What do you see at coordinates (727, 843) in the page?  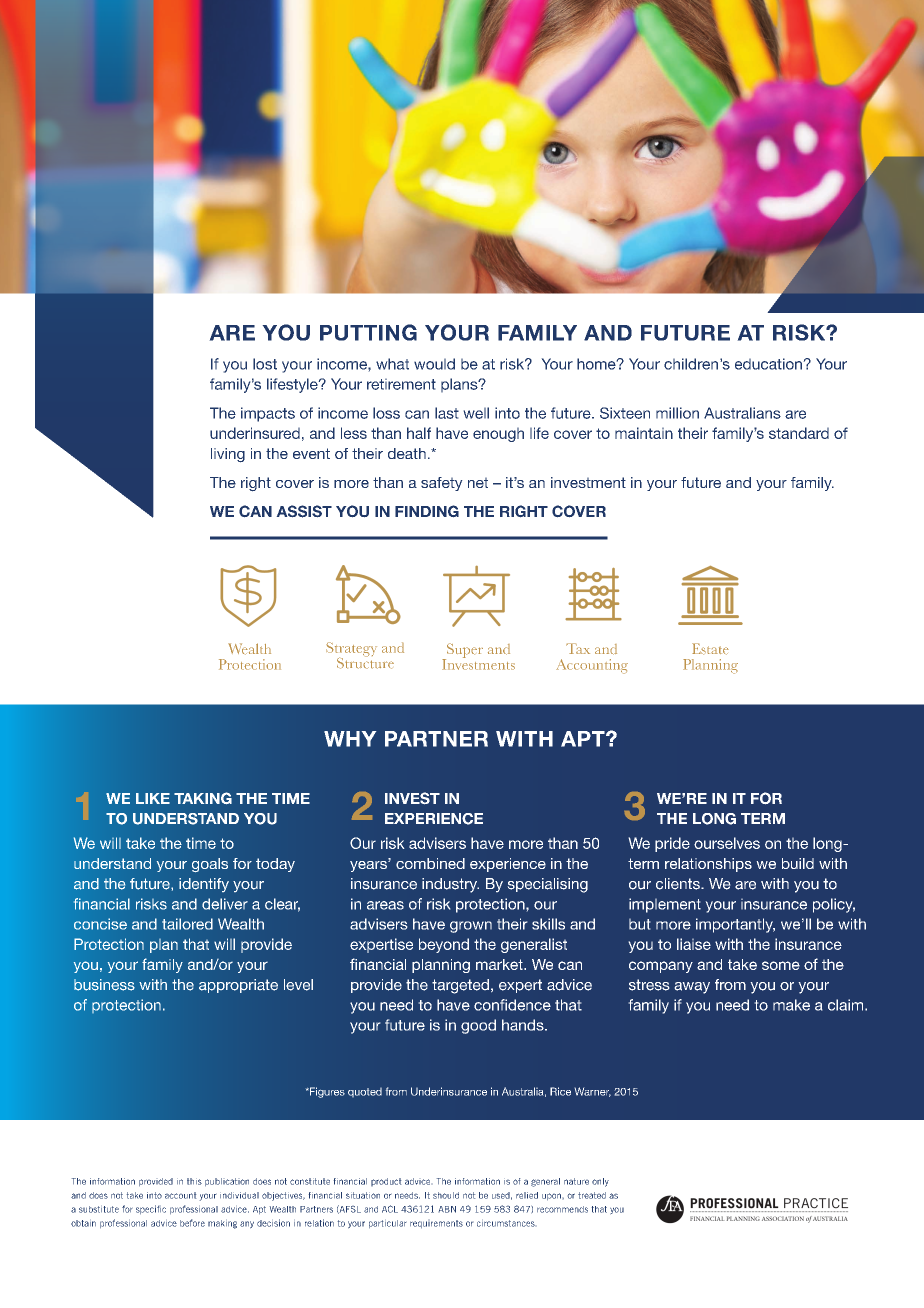 I see `ourselves` at bounding box center [727, 843].
